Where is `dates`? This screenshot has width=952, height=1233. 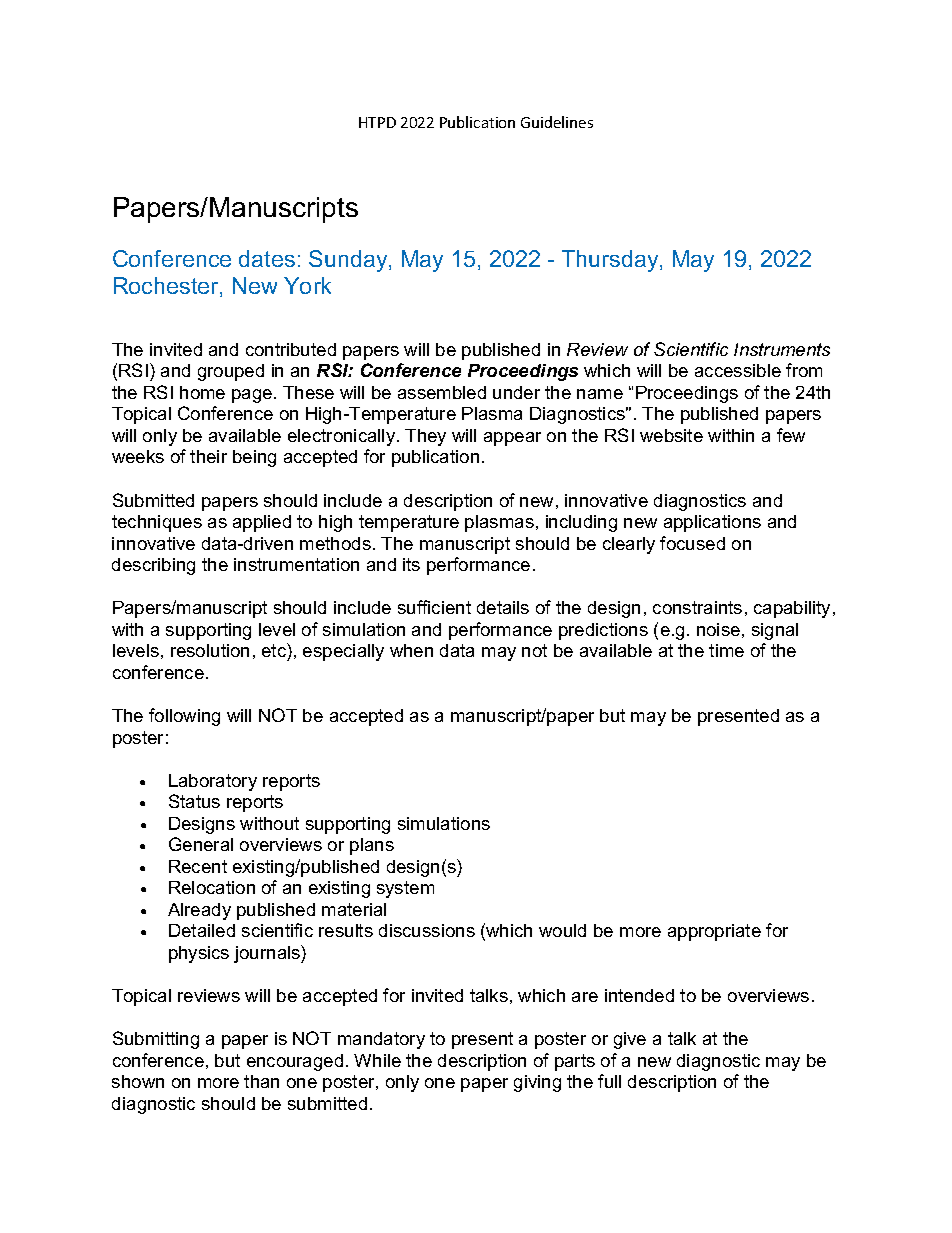
dates is located at coordinates (267, 258).
